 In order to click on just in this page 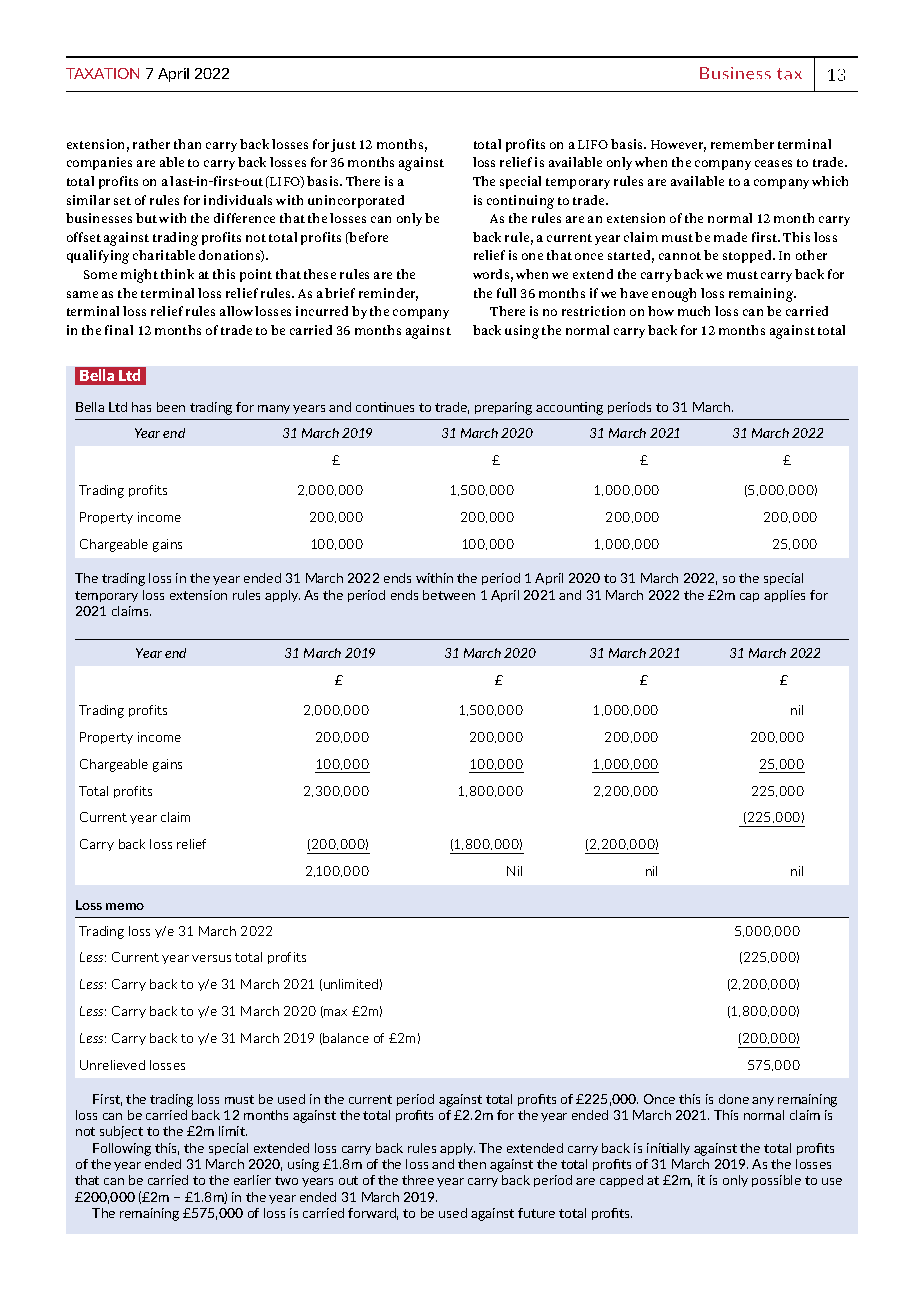, I will do `click(343, 145)`.
